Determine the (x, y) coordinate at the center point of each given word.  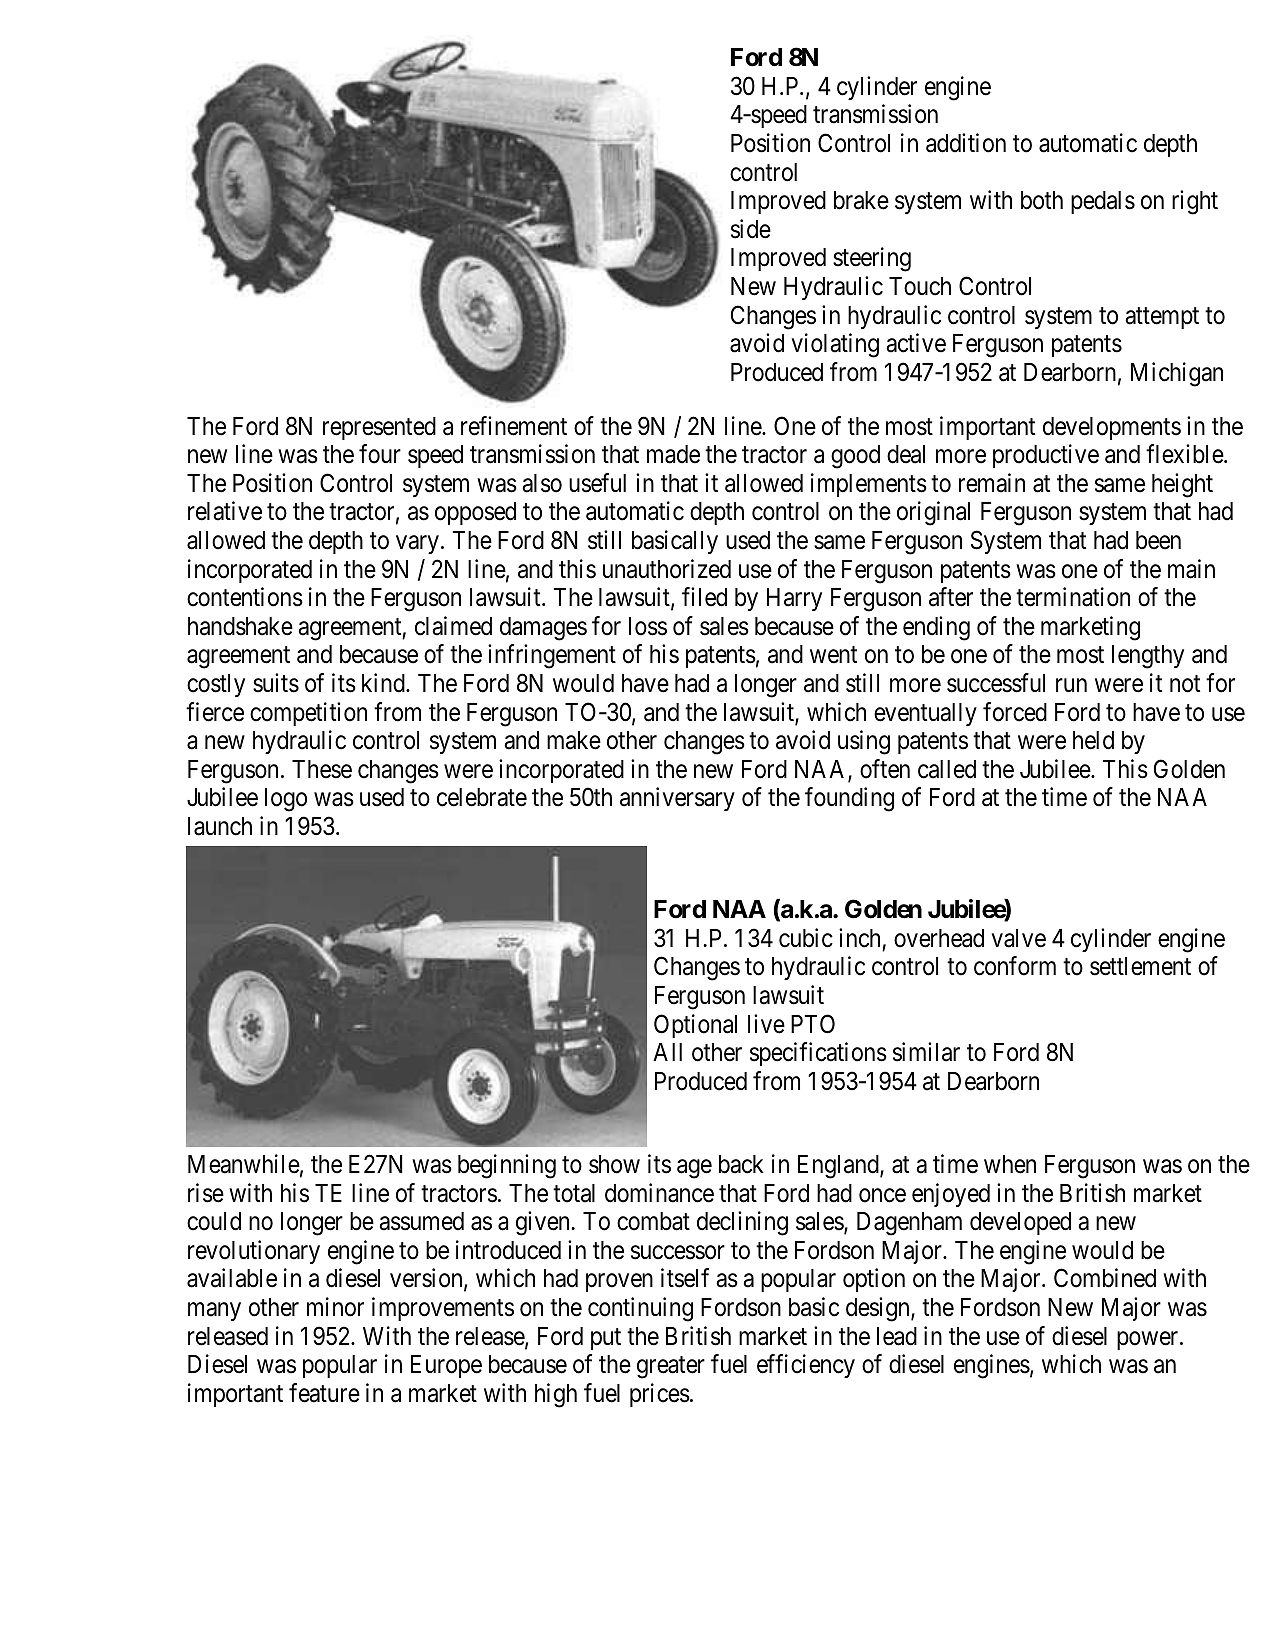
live (766, 1024)
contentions (245, 597)
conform (1015, 966)
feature (324, 1393)
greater (671, 1368)
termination (1073, 597)
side (751, 229)
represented (379, 428)
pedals (1103, 202)
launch (220, 826)
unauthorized (667, 569)
